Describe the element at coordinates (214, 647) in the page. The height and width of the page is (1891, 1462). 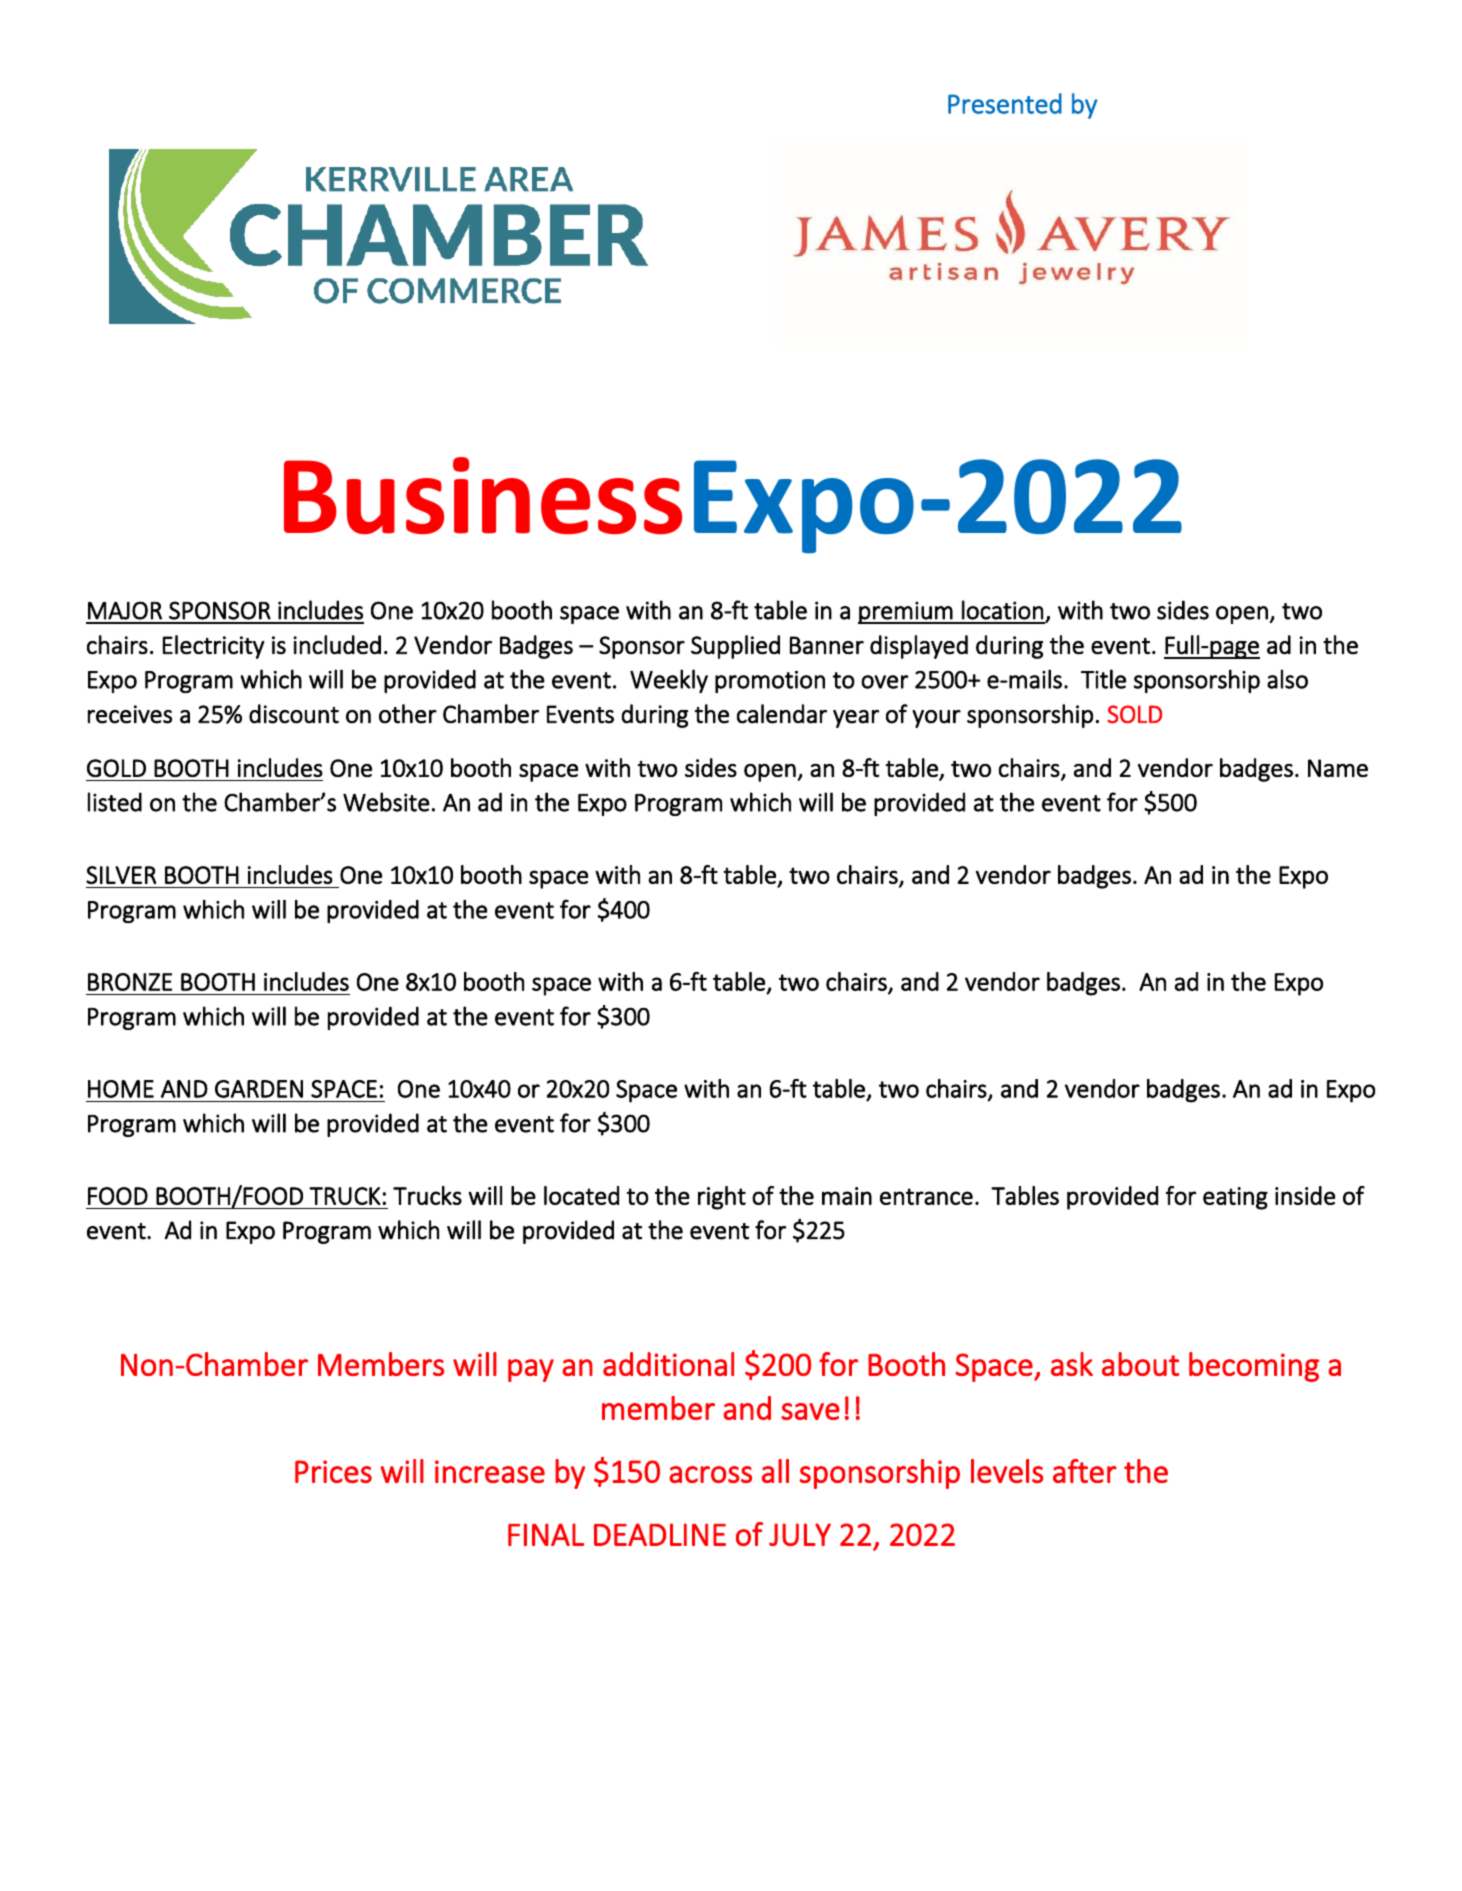
I see `Electricity` at that location.
